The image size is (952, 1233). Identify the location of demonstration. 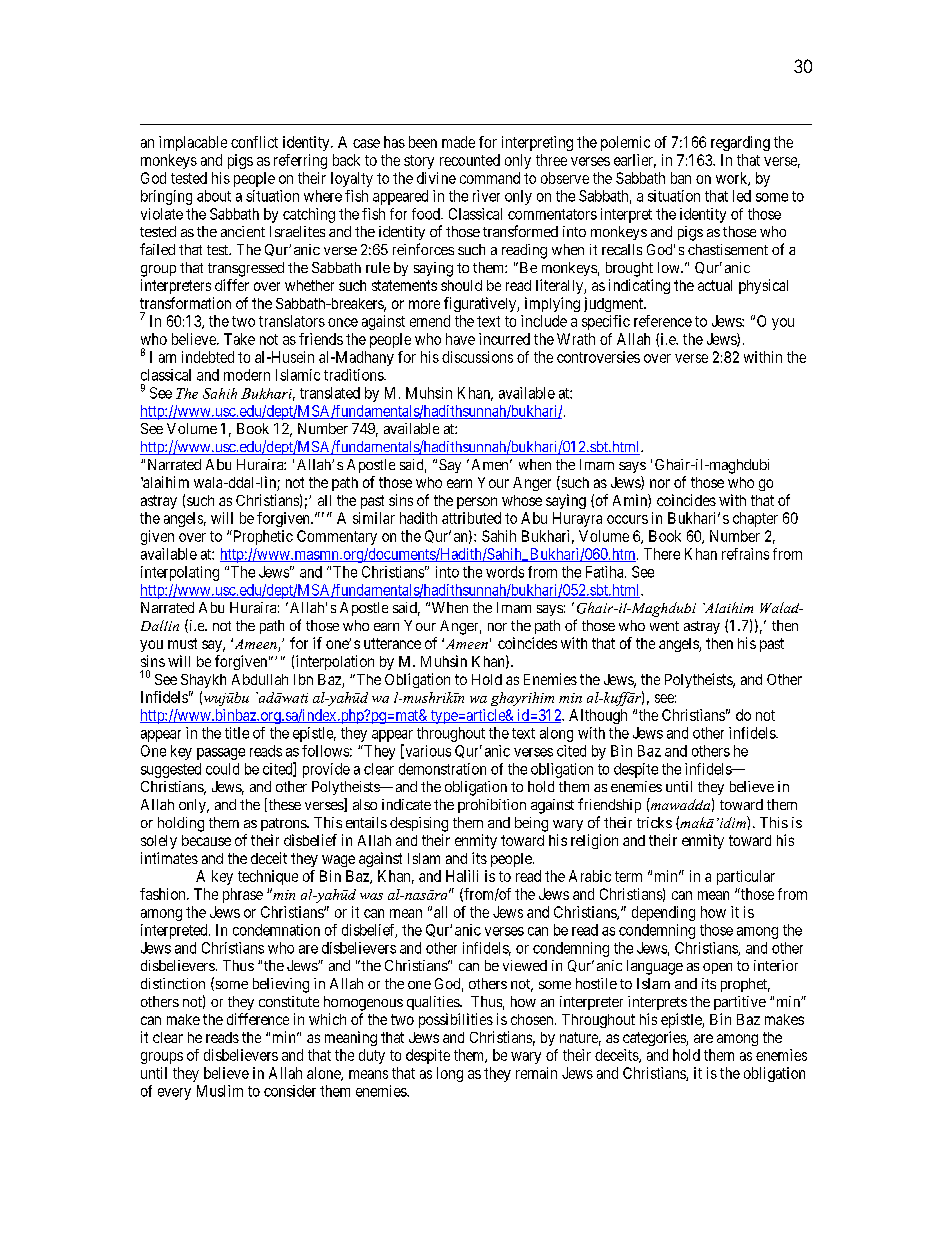
(442, 769).
